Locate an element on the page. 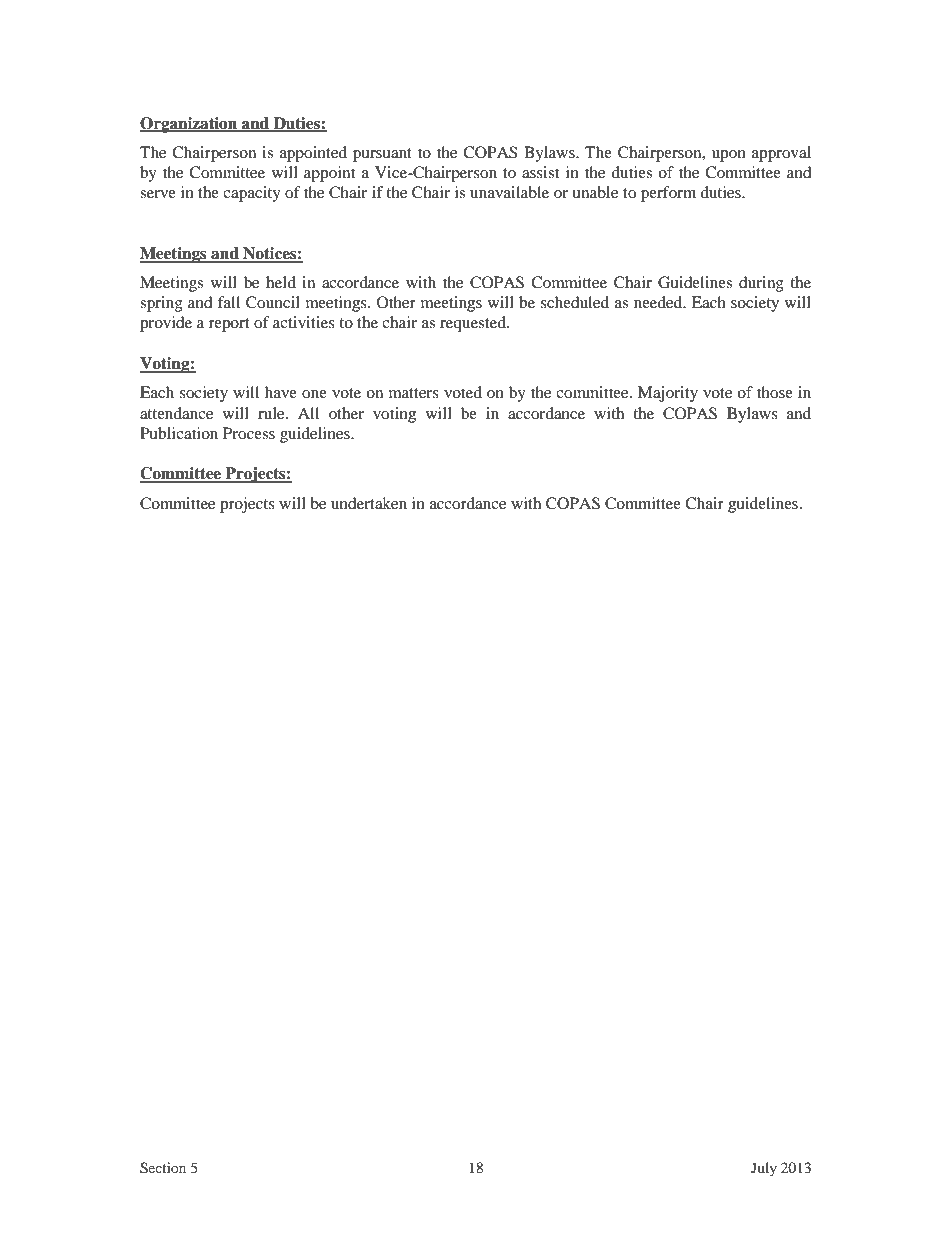 The width and height of the image is (952, 1233). capacity is located at coordinates (252, 194).
